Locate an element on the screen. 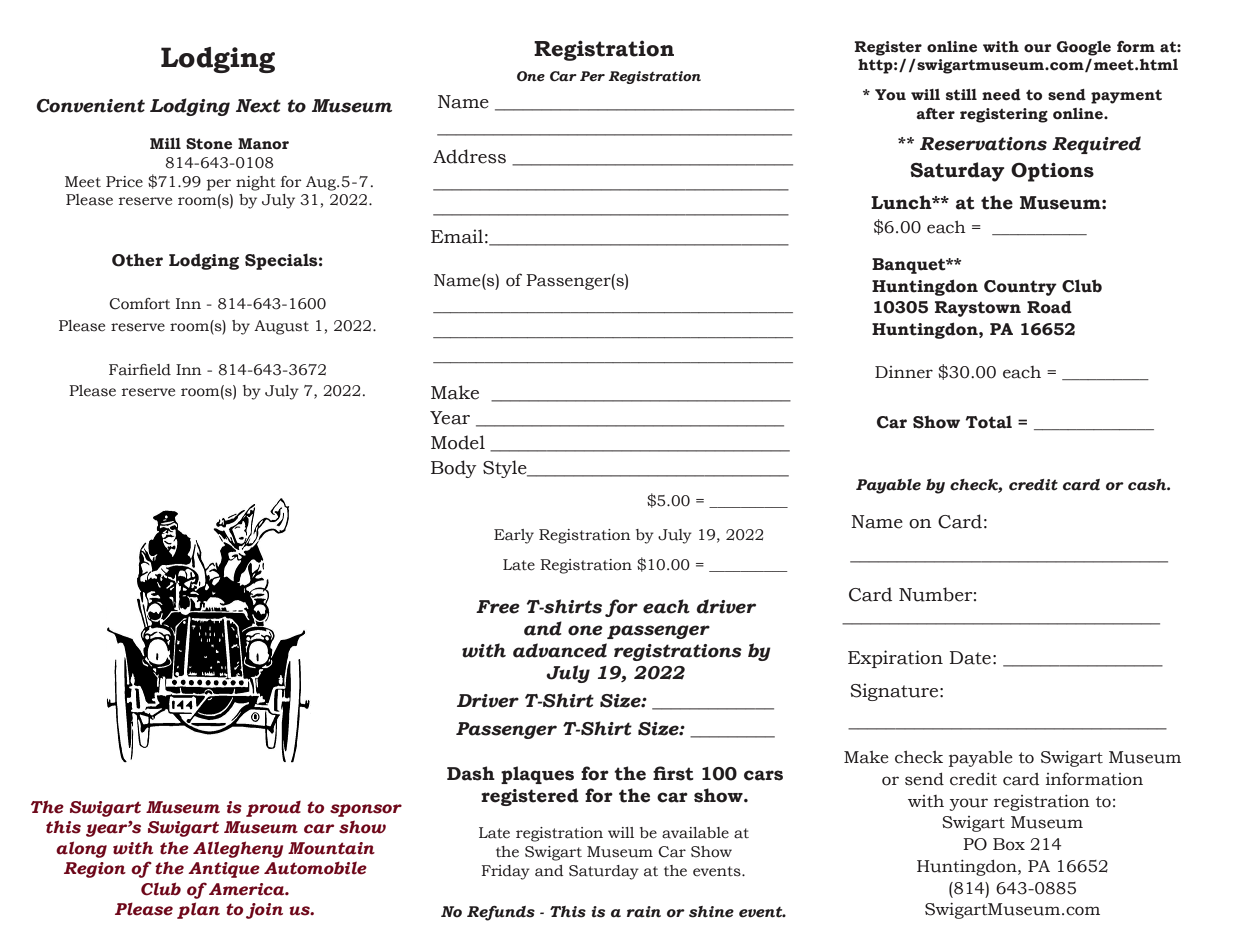 The image size is (1233, 952). Total is located at coordinates (988, 422).
